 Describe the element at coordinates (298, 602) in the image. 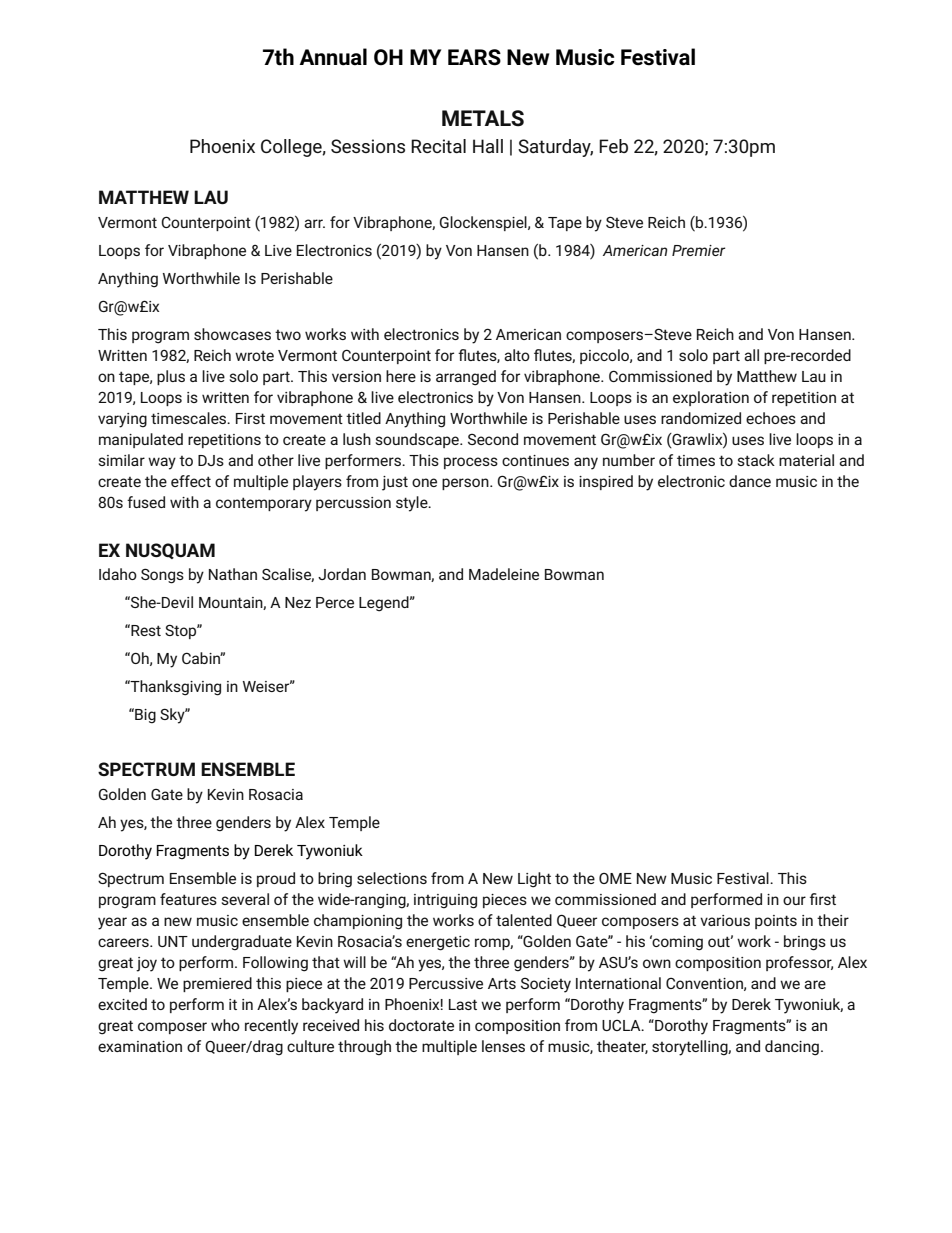

I see `Nez` at that location.
